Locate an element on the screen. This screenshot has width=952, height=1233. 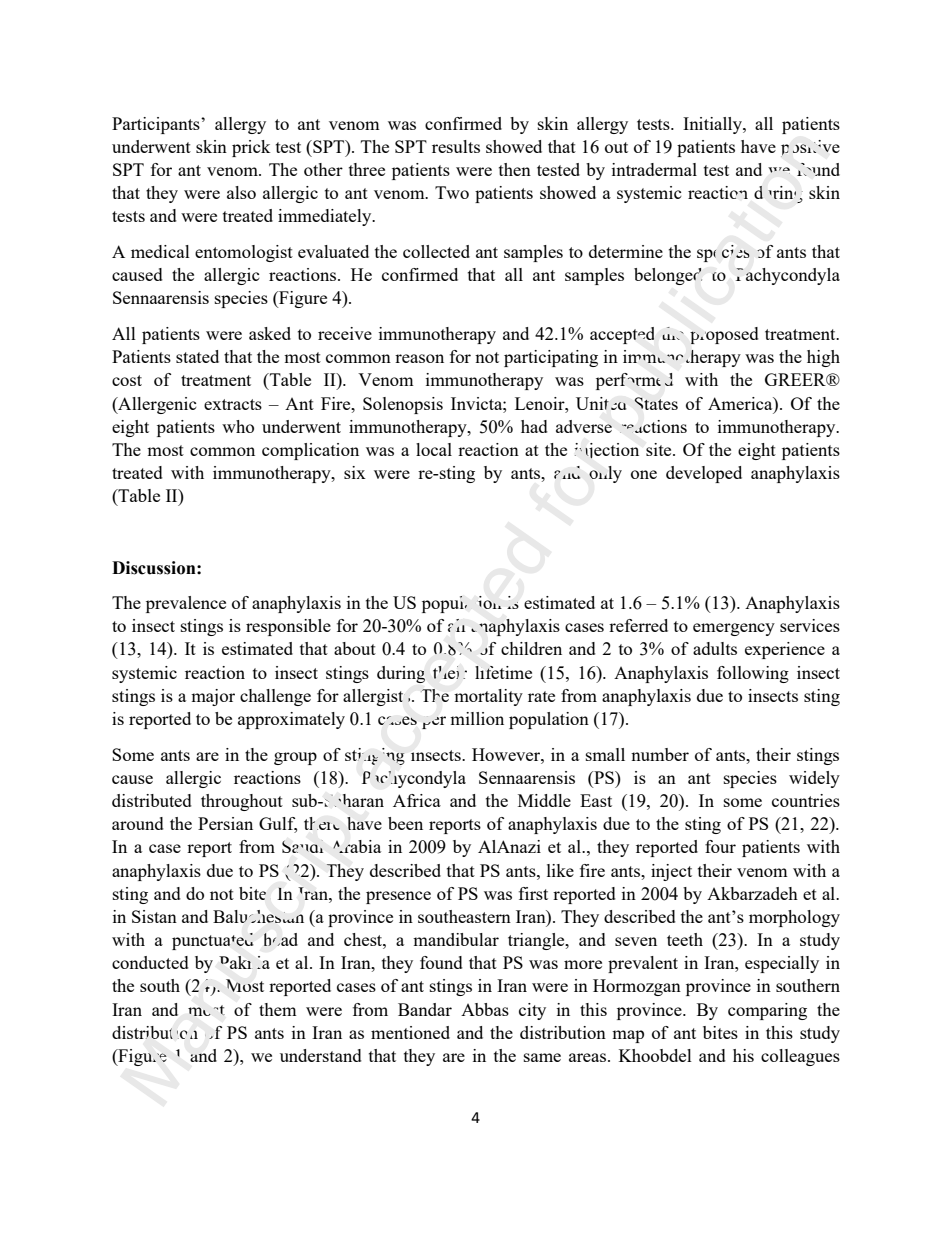
Two is located at coordinates (452, 192).
